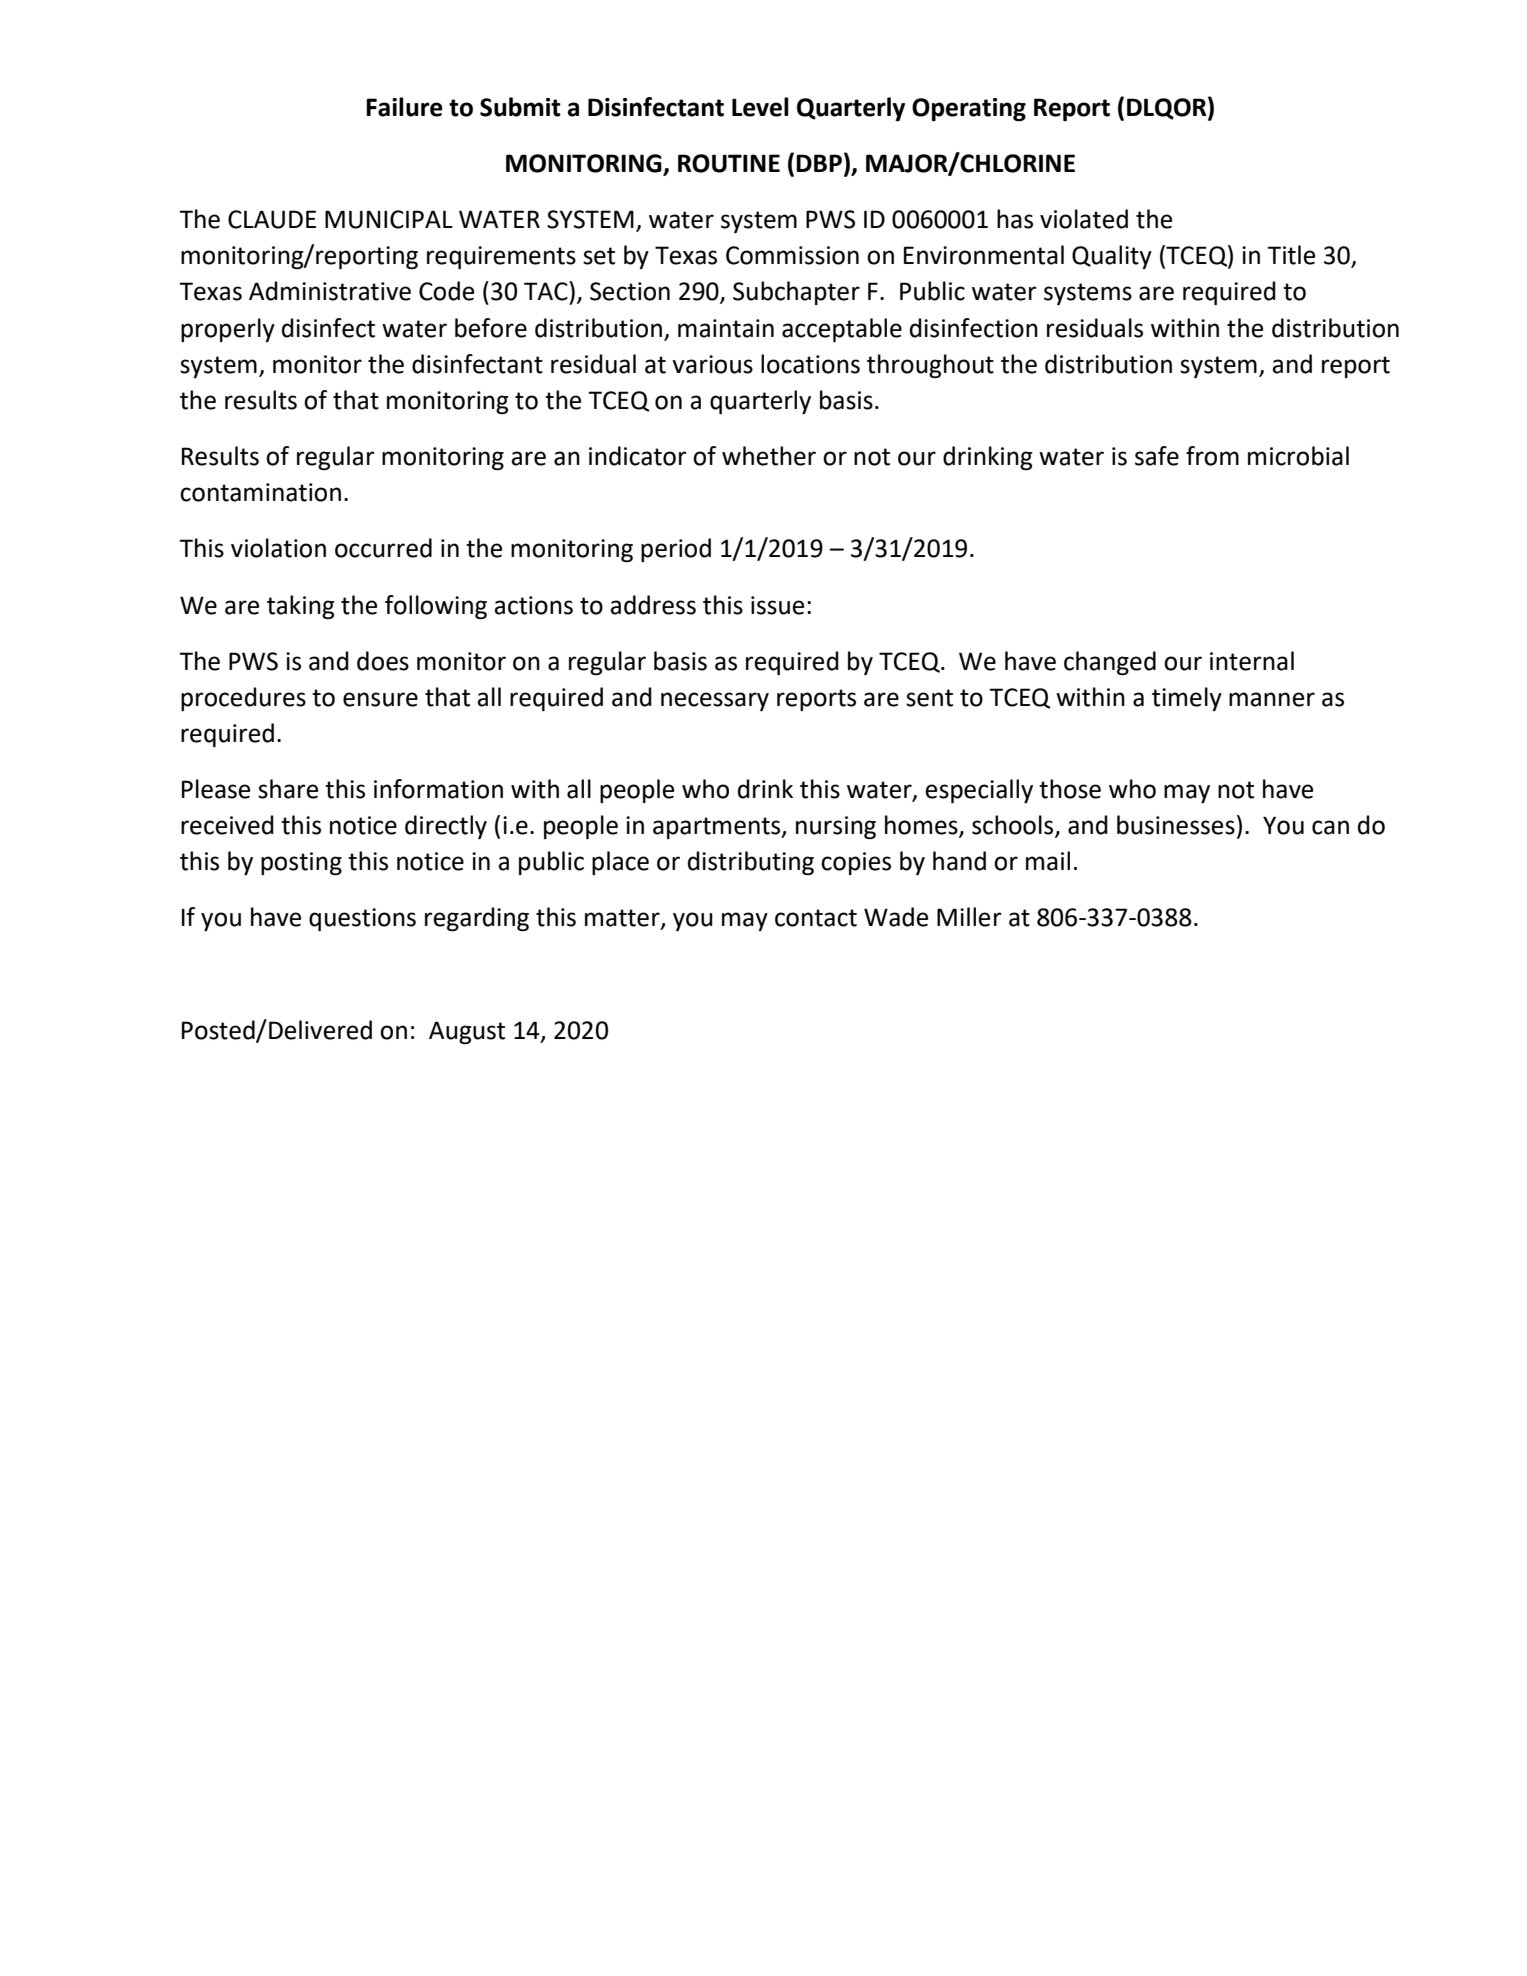 The image size is (1527, 1976). I want to click on Quality, so click(1112, 257).
